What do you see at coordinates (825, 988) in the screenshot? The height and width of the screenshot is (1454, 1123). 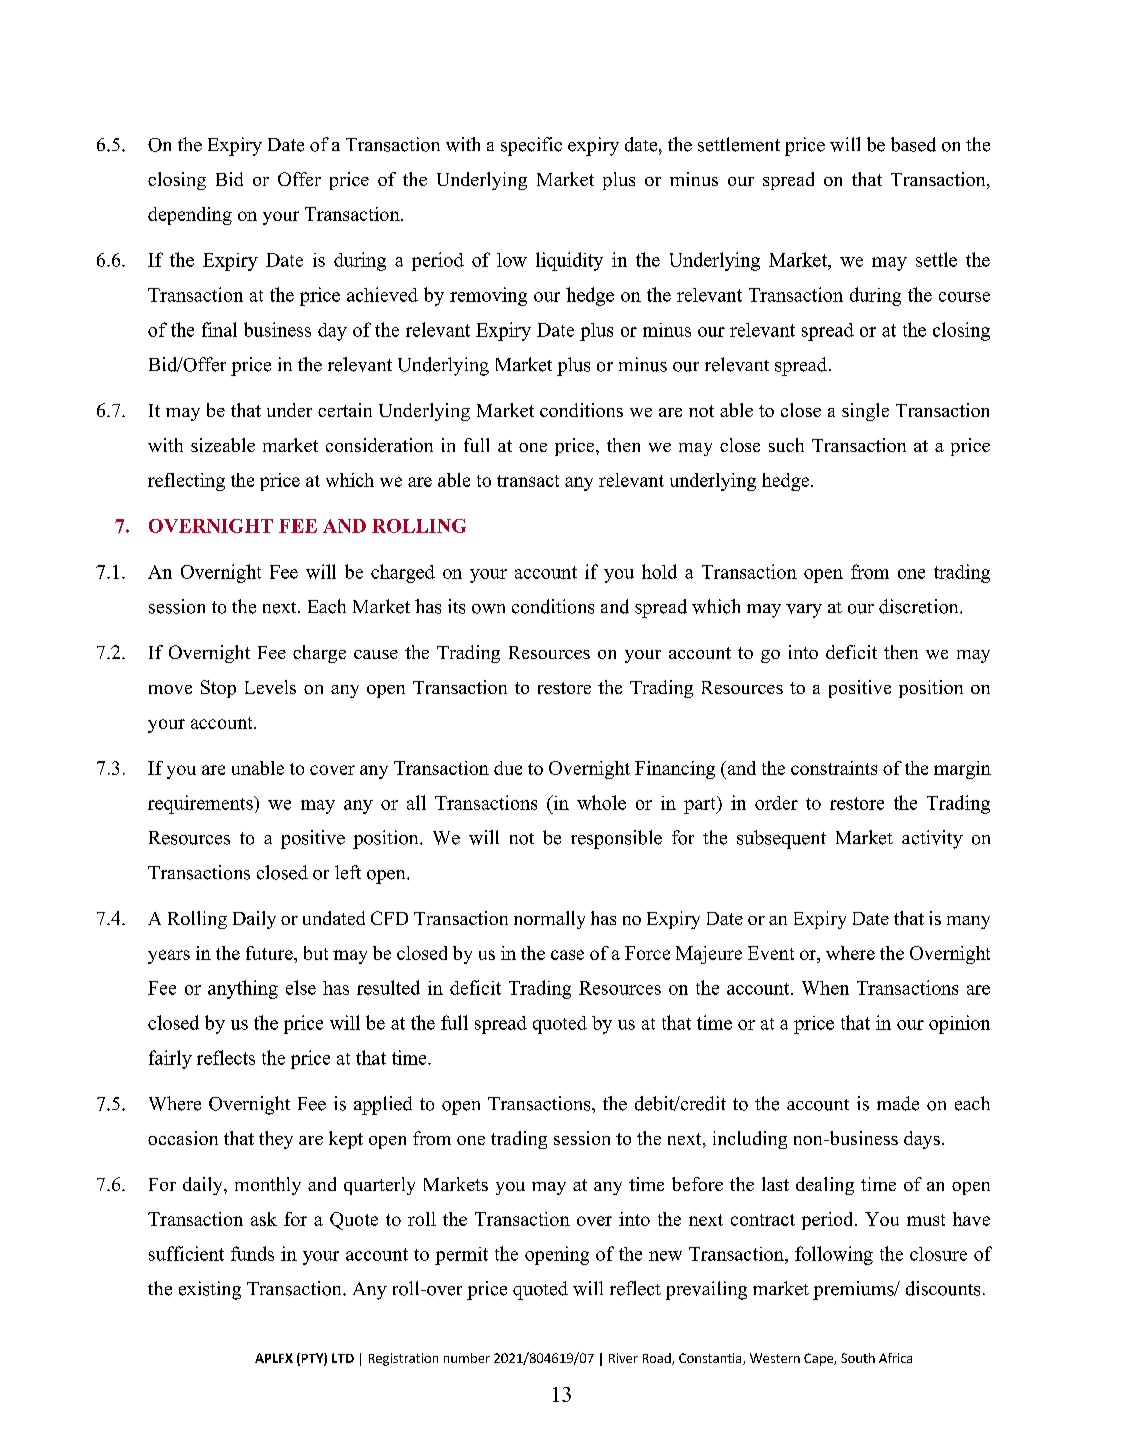 I see `When` at bounding box center [825, 988].
